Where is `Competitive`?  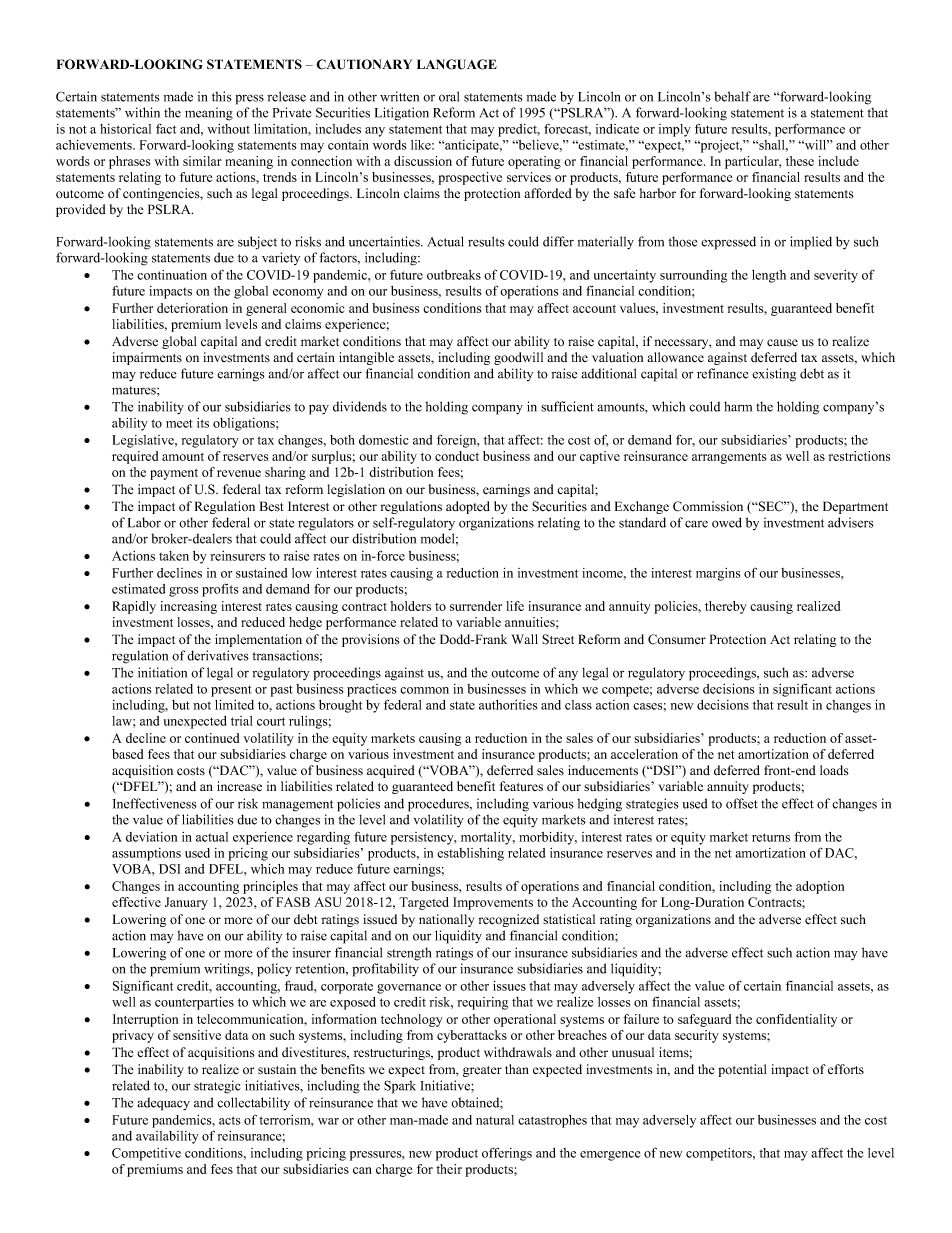 Competitive is located at coordinates (146, 1154).
